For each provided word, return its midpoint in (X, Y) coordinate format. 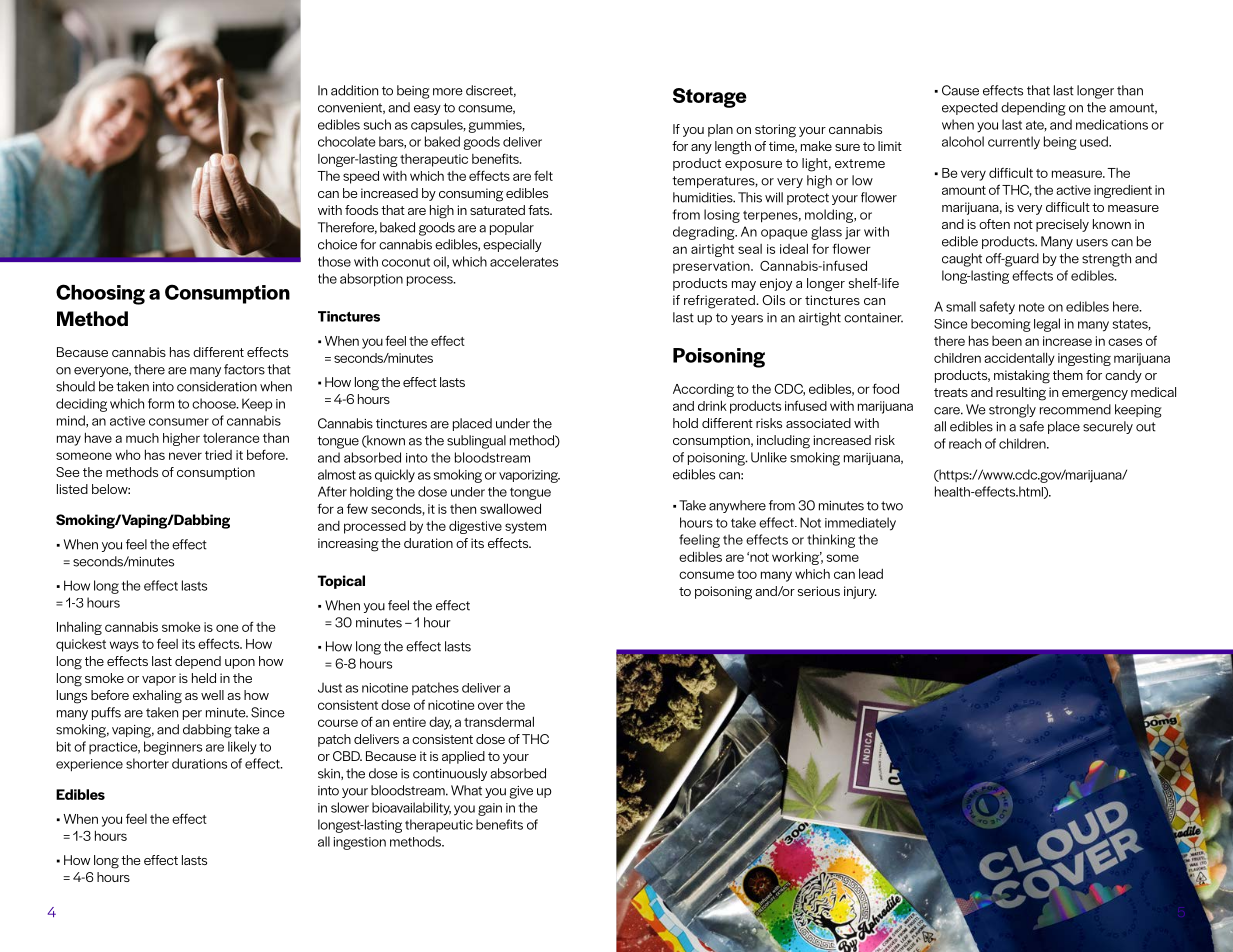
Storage (710, 98)
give (521, 792)
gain (490, 809)
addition (354, 90)
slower (350, 807)
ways (124, 646)
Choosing (100, 294)
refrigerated (720, 302)
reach (965, 443)
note (1032, 307)
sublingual (476, 442)
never (185, 456)
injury (860, 592)
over (490, 706)
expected (970, 108)
